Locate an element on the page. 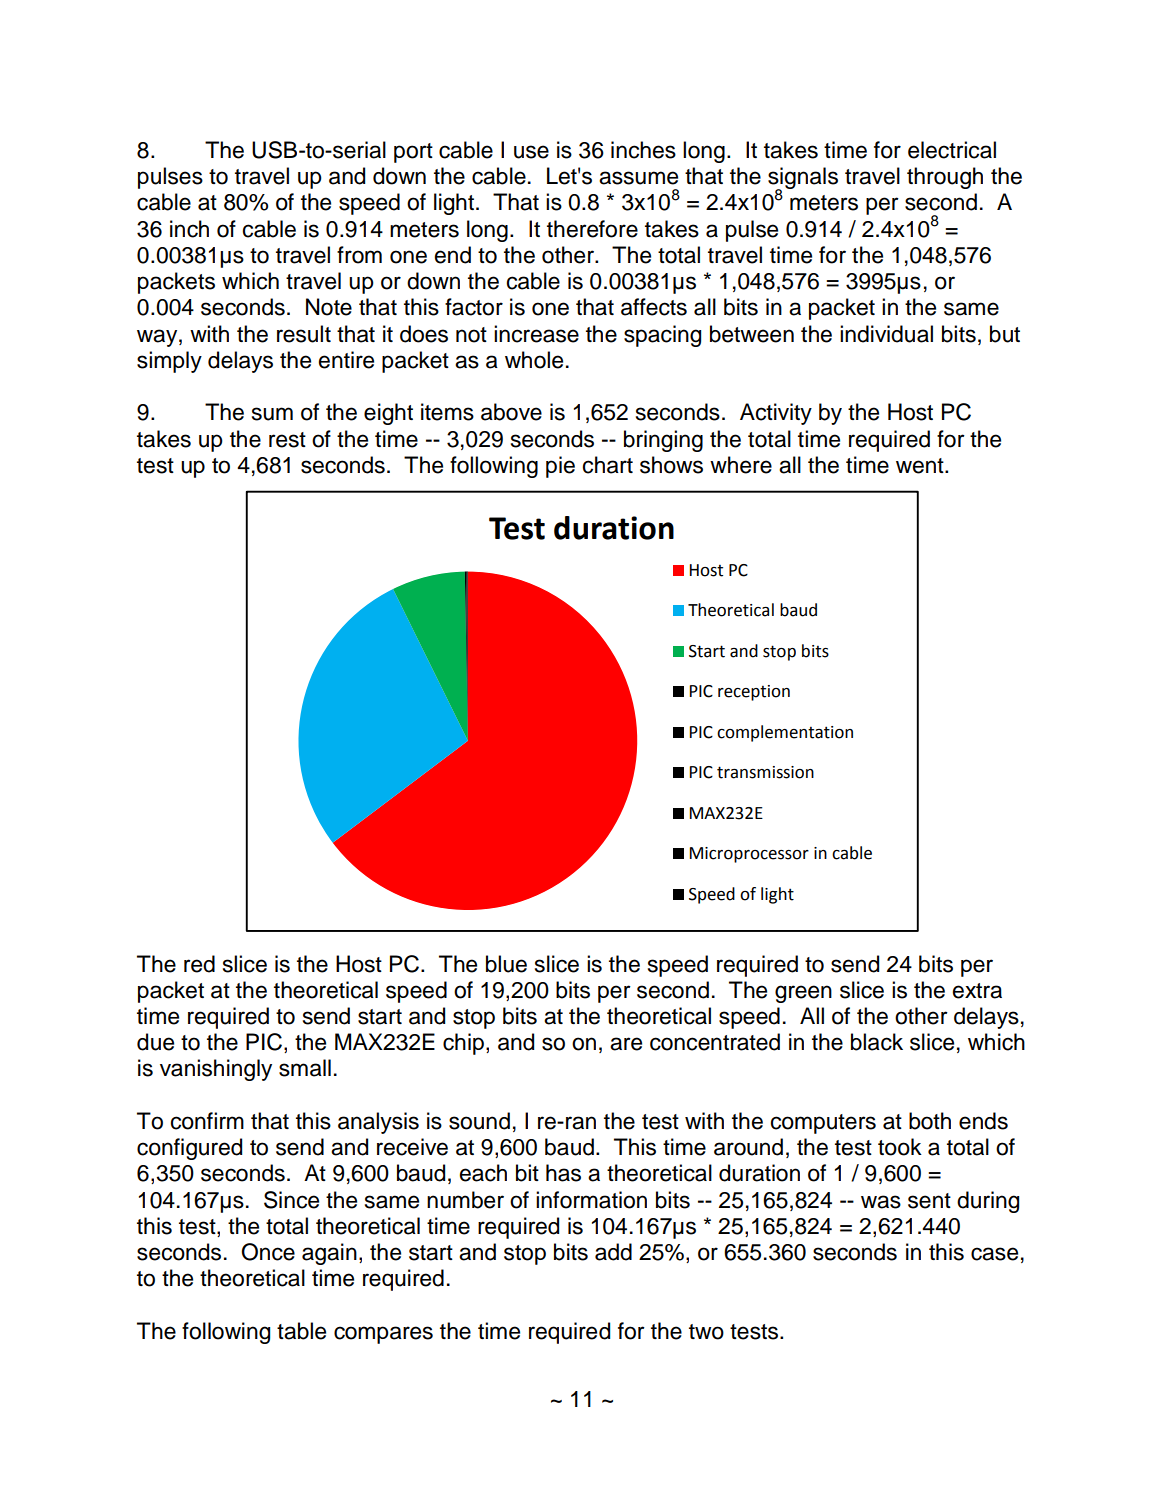 The height and width of the page is (1506, 1164). complementation is located at coordinates (785, 733).
